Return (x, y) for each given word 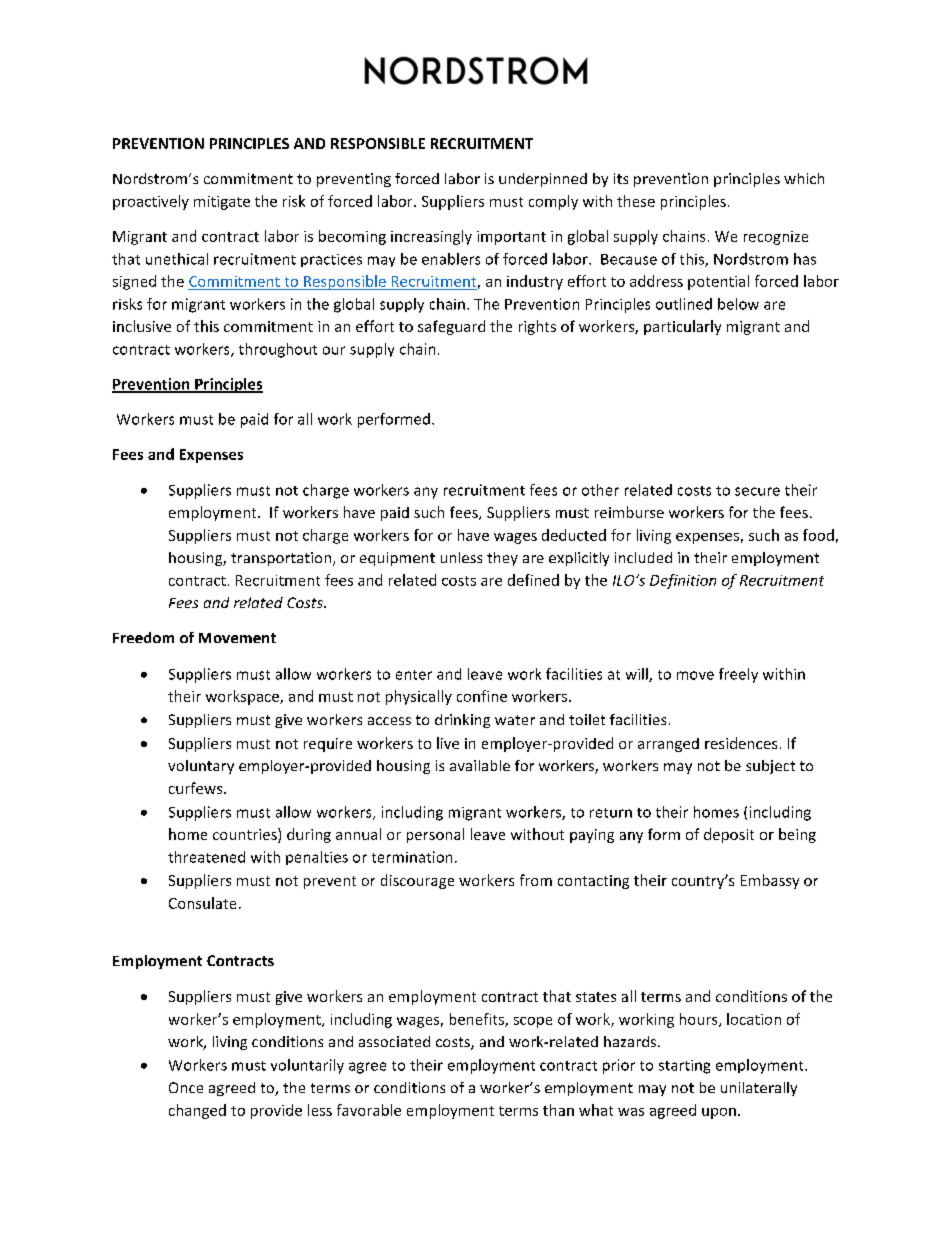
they (502, 559)
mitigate (222, 203)
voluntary (201, 767)
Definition (683, 581)
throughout (278, 350)
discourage (417, 881)
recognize (776, 238)
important (511, 238)
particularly (682, 327)
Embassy (770, 881)
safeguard (451, 327)
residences (741, 743)
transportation (281, 559)
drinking (462, 721)
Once (186, 1087)
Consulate (202, 903)
